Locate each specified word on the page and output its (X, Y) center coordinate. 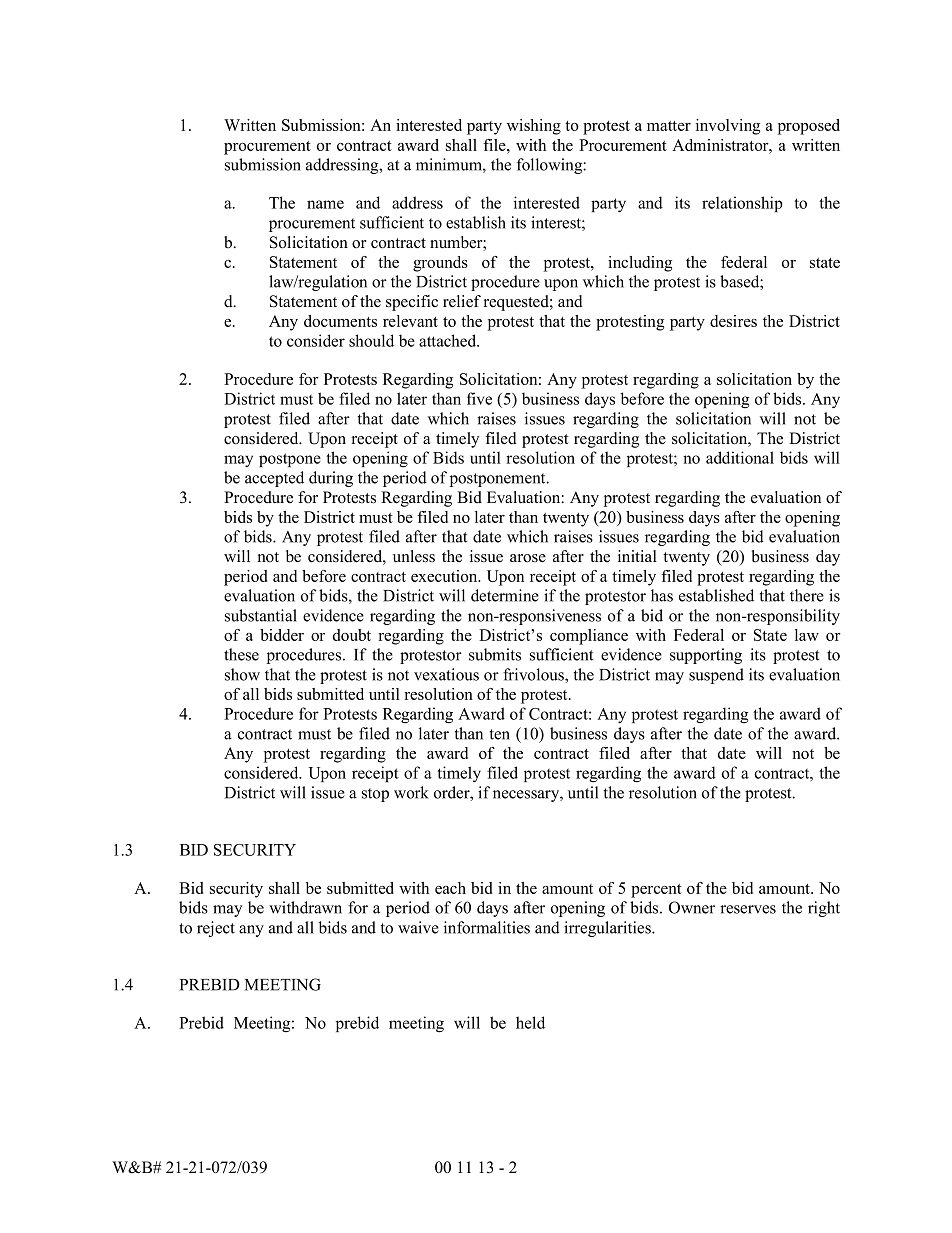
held (530, 1022)
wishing (534, 127)
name (325, 204)
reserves (748, 909)
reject (216, 929)
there (807, 595)
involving (728, 127)
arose (528, 558)
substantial (261, 615)
